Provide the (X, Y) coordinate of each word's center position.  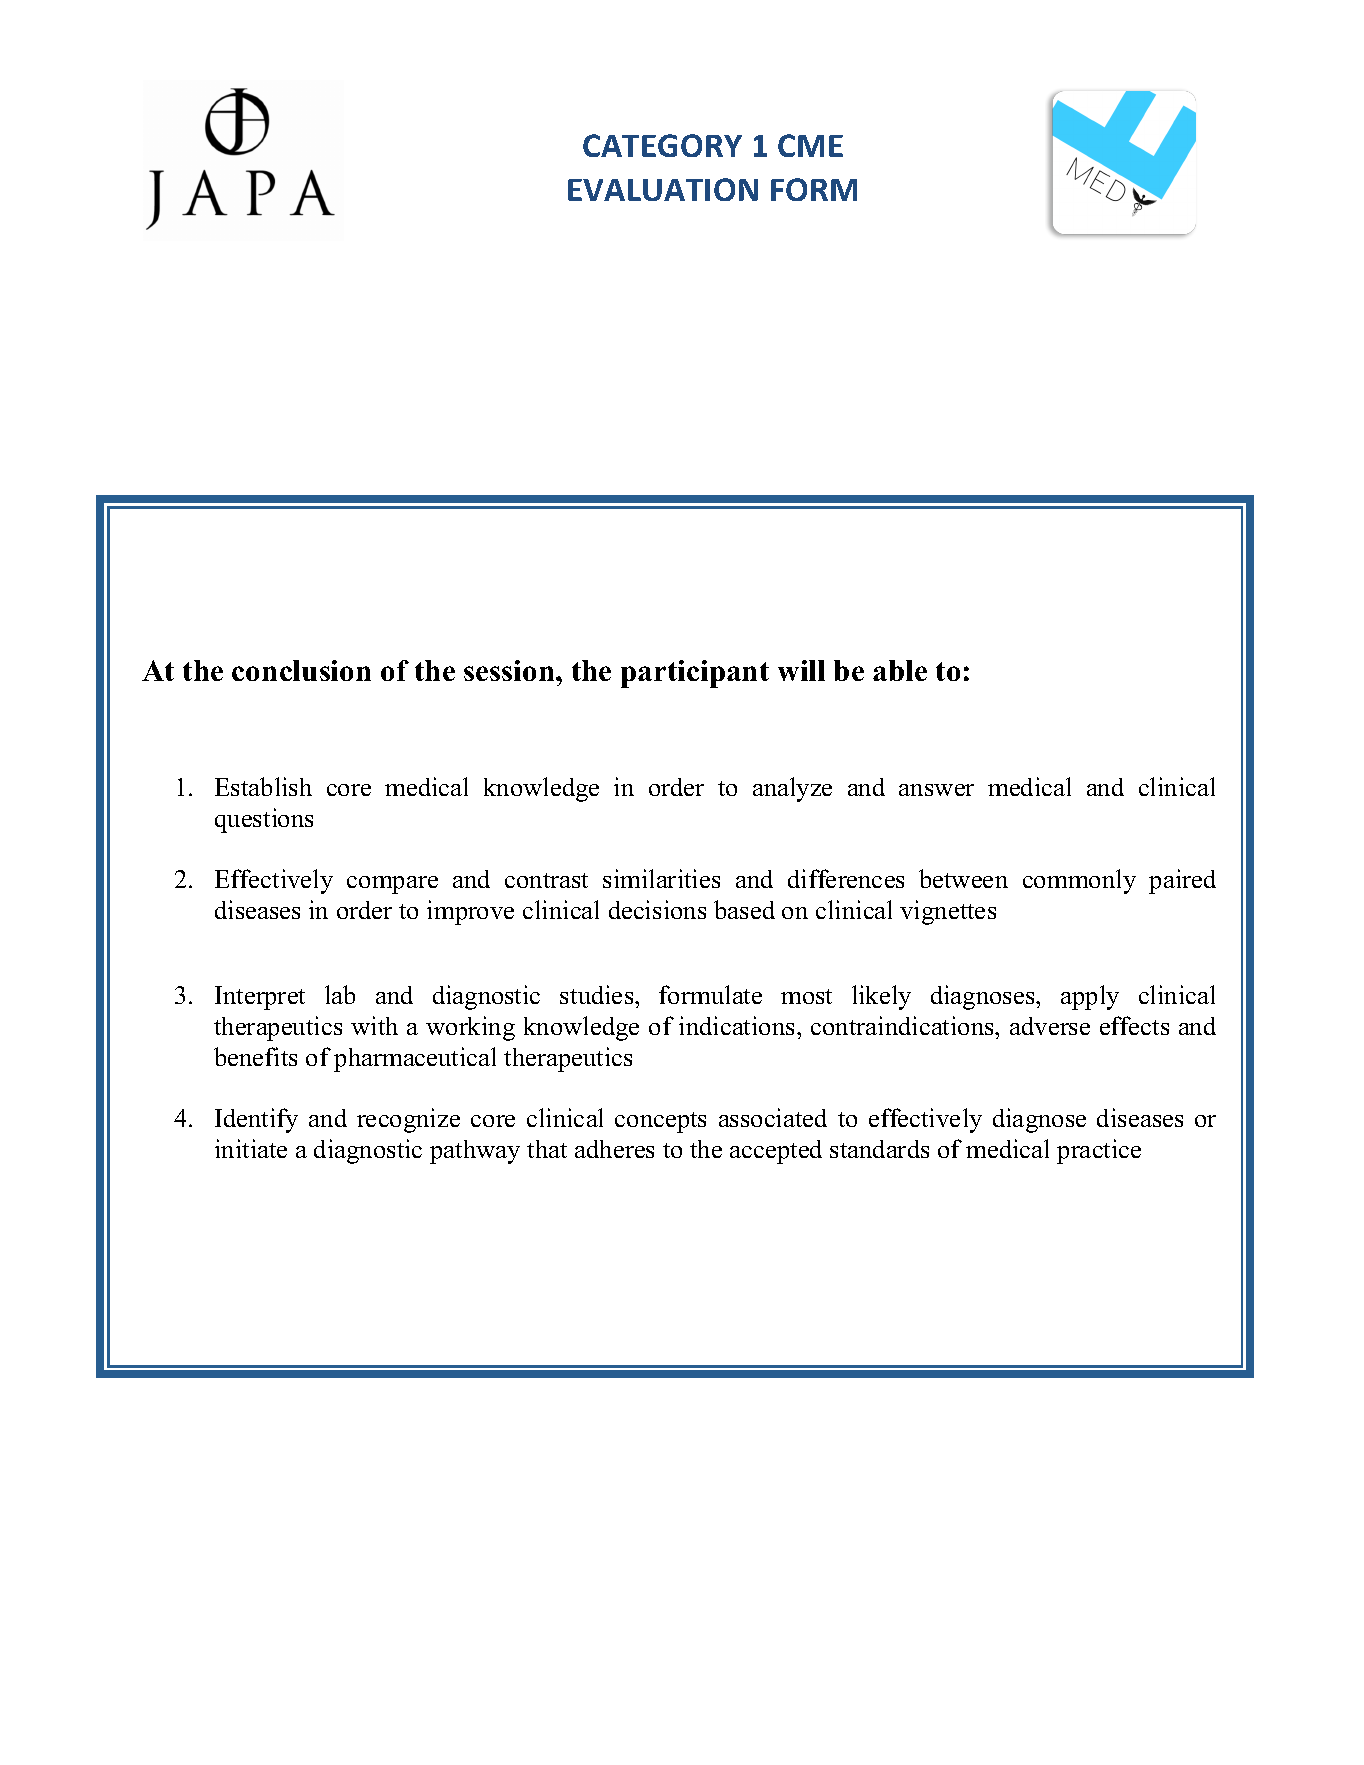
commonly (1079, 881)
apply (1090, 997)
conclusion (301, 670)
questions (264, 820)
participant (695, 674)
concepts (660, 1122)
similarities (661, 878)
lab (340, 994)
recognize (408, 1120)
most (806, 996)
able (900, 670)
